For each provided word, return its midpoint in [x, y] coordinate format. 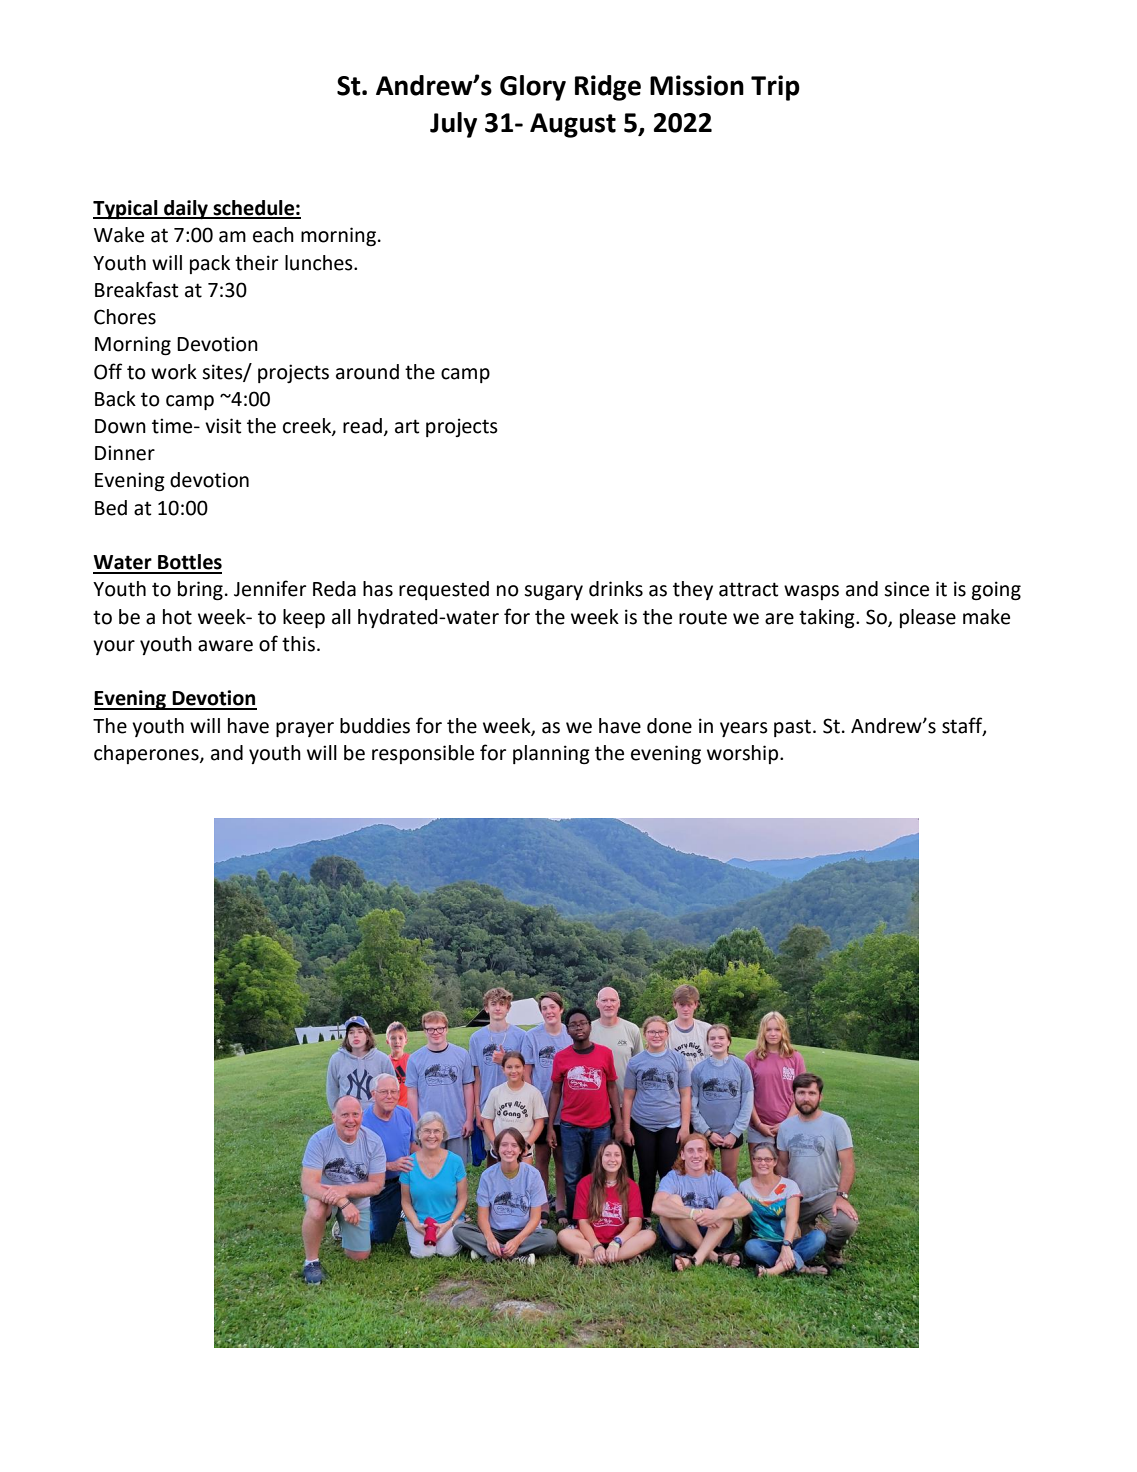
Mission [697, 85]
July [453, 125]
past [792, 728]
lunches [320, 263]
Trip [775, 88]
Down [120, 426]
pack [210, 264]
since [906, 589]
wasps [811, 592]
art [407, 426]
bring [200, 591]
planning [551, 755]
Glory [533, 88]
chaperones [147, 754]
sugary [553, 593]
